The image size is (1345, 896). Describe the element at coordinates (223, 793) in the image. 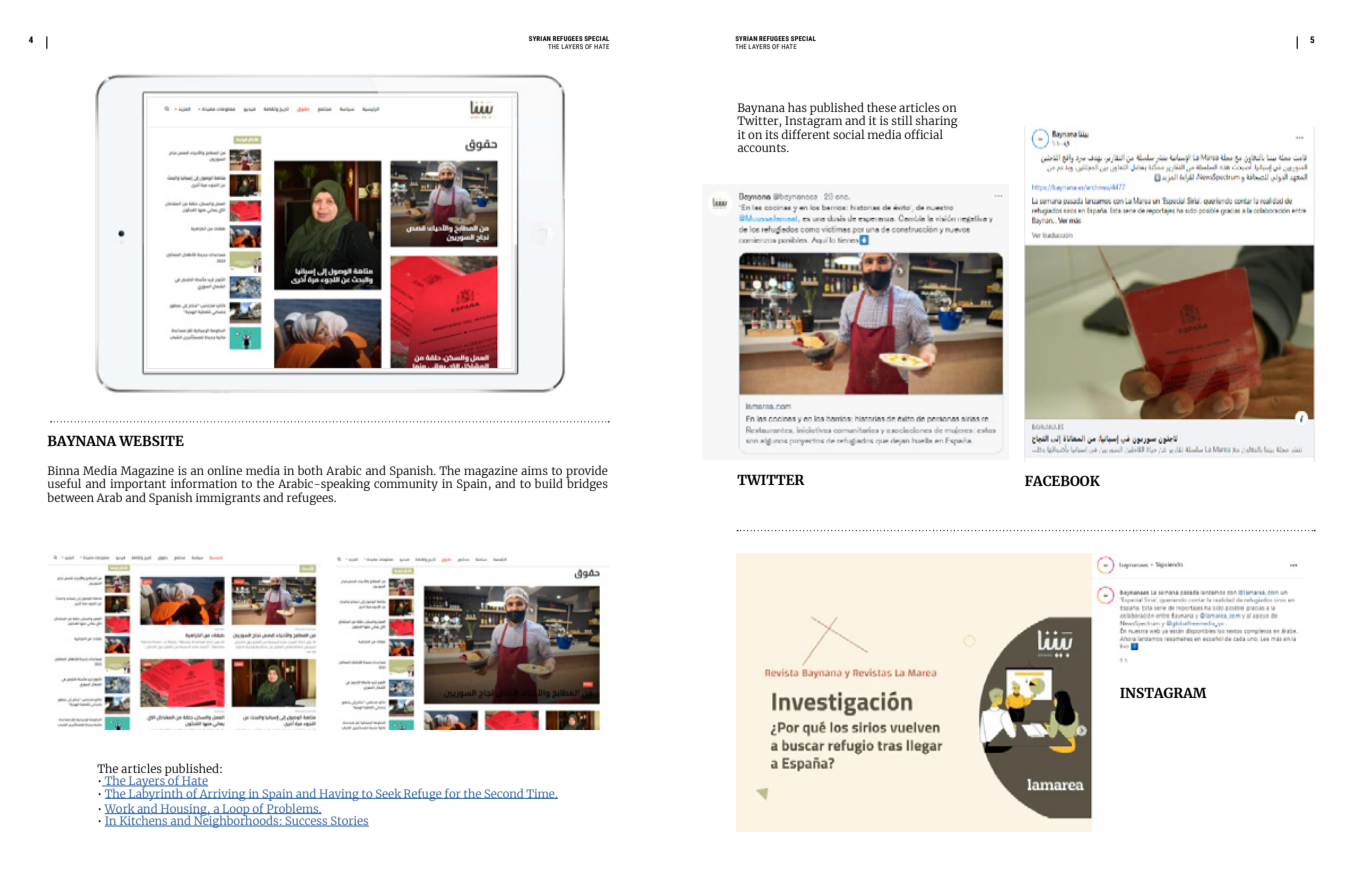

I see `Arriving` at that location.
